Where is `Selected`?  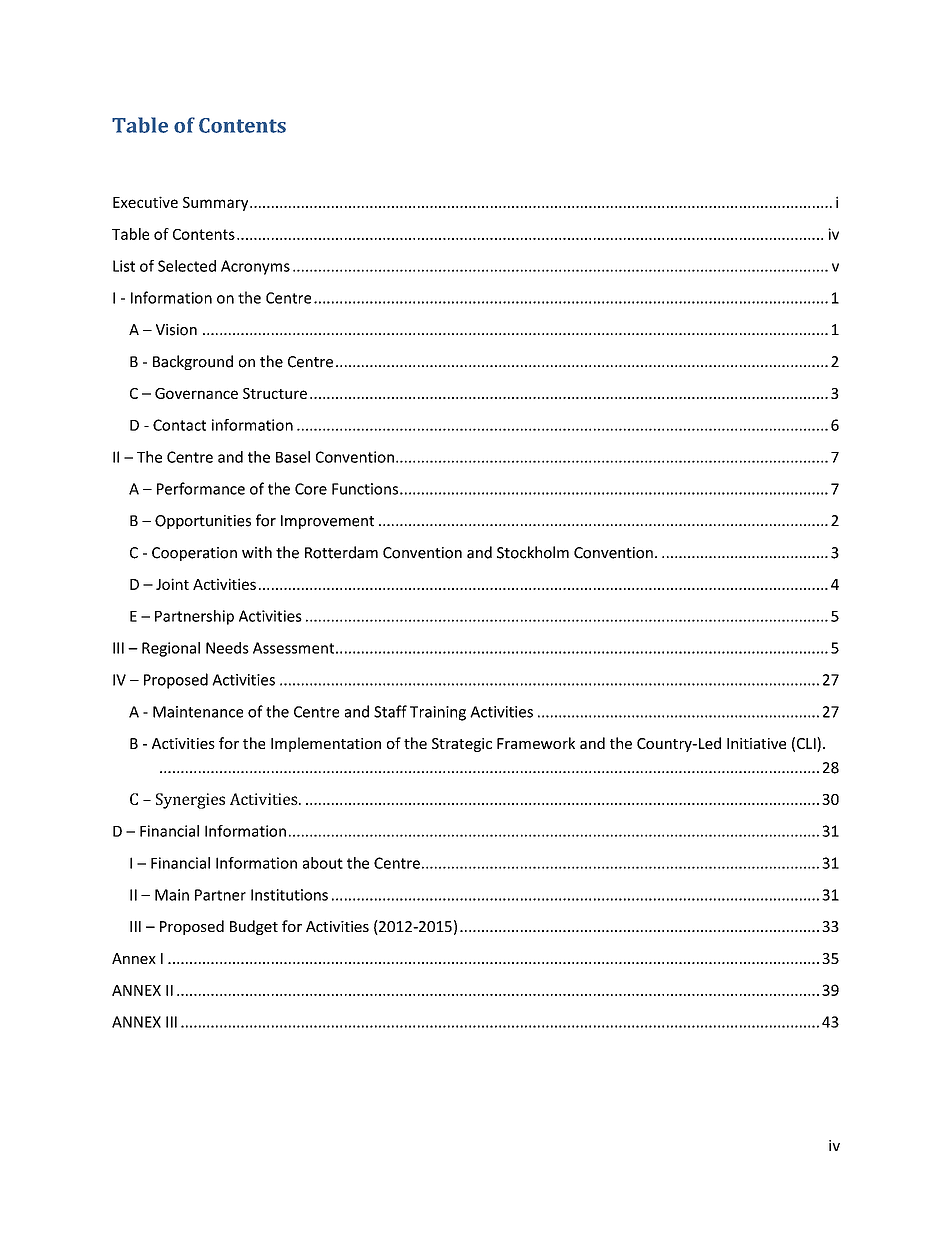 Selected is located at coordinates (187, 266).
